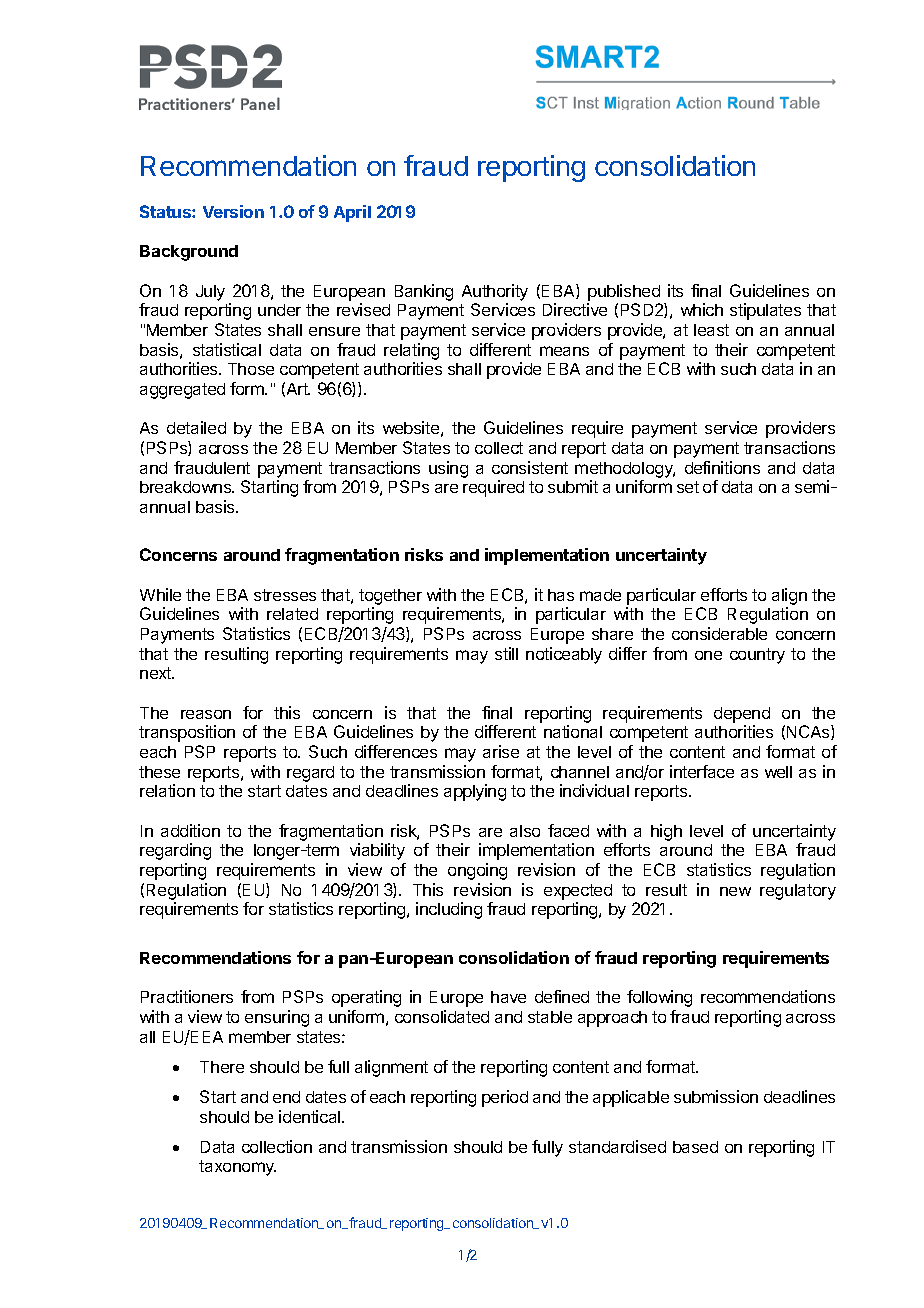  I want to click on depend, so click(742, 715).
